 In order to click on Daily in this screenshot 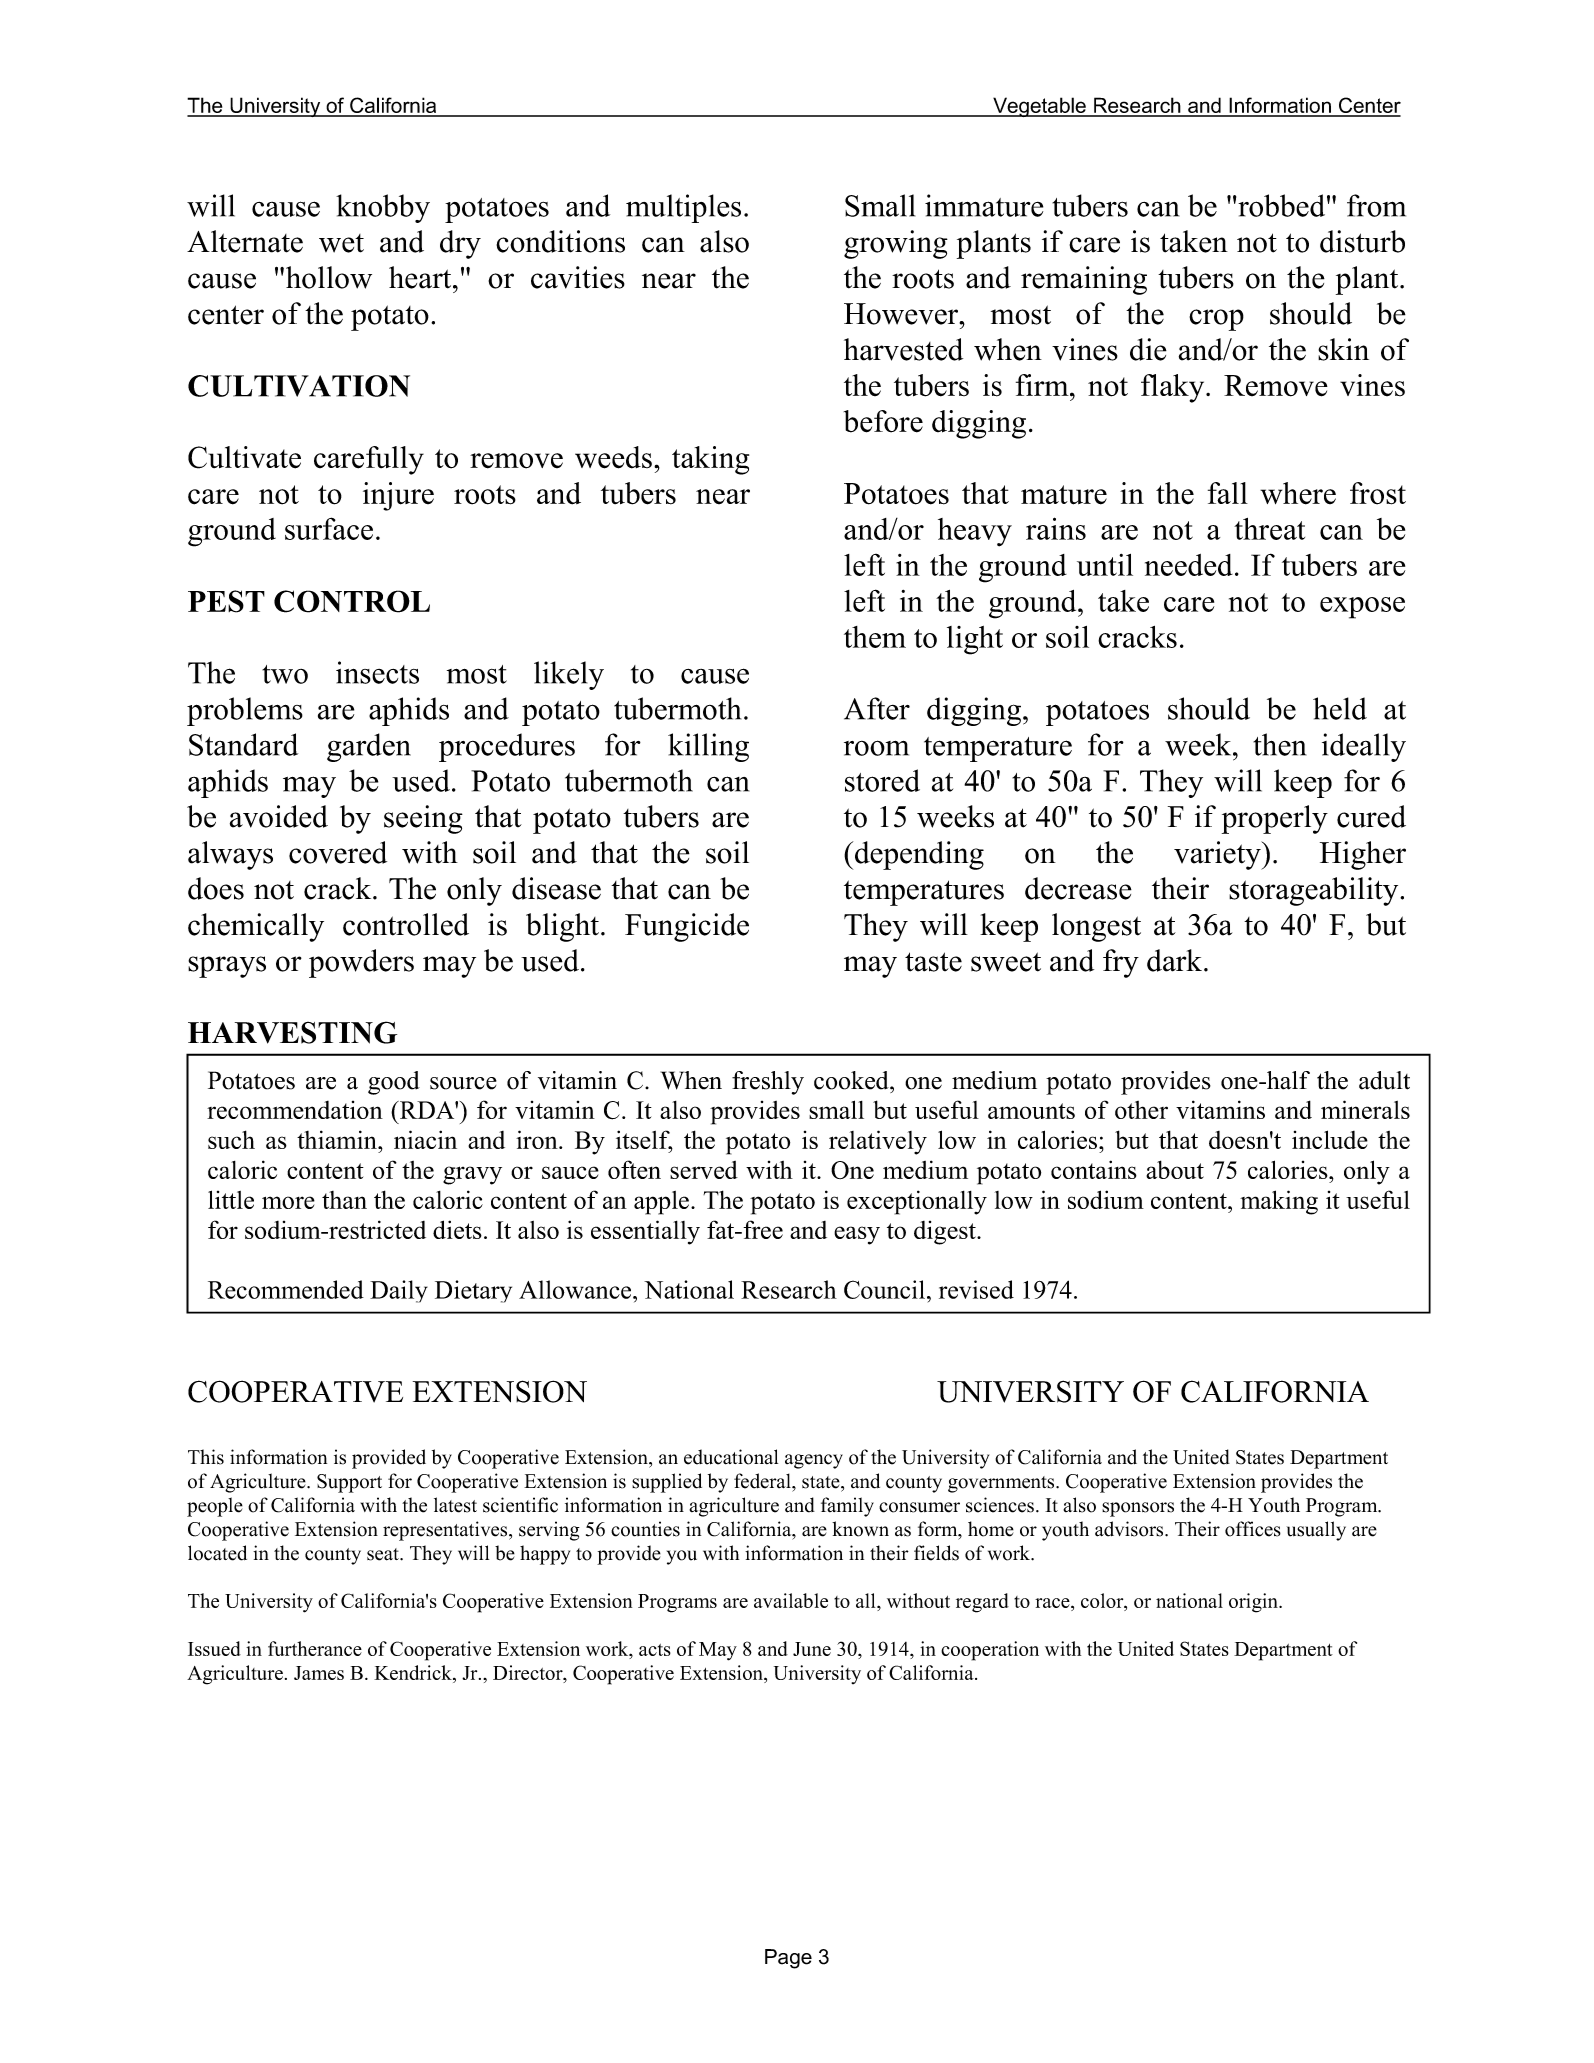, I will do `click(399, 1291)`.
